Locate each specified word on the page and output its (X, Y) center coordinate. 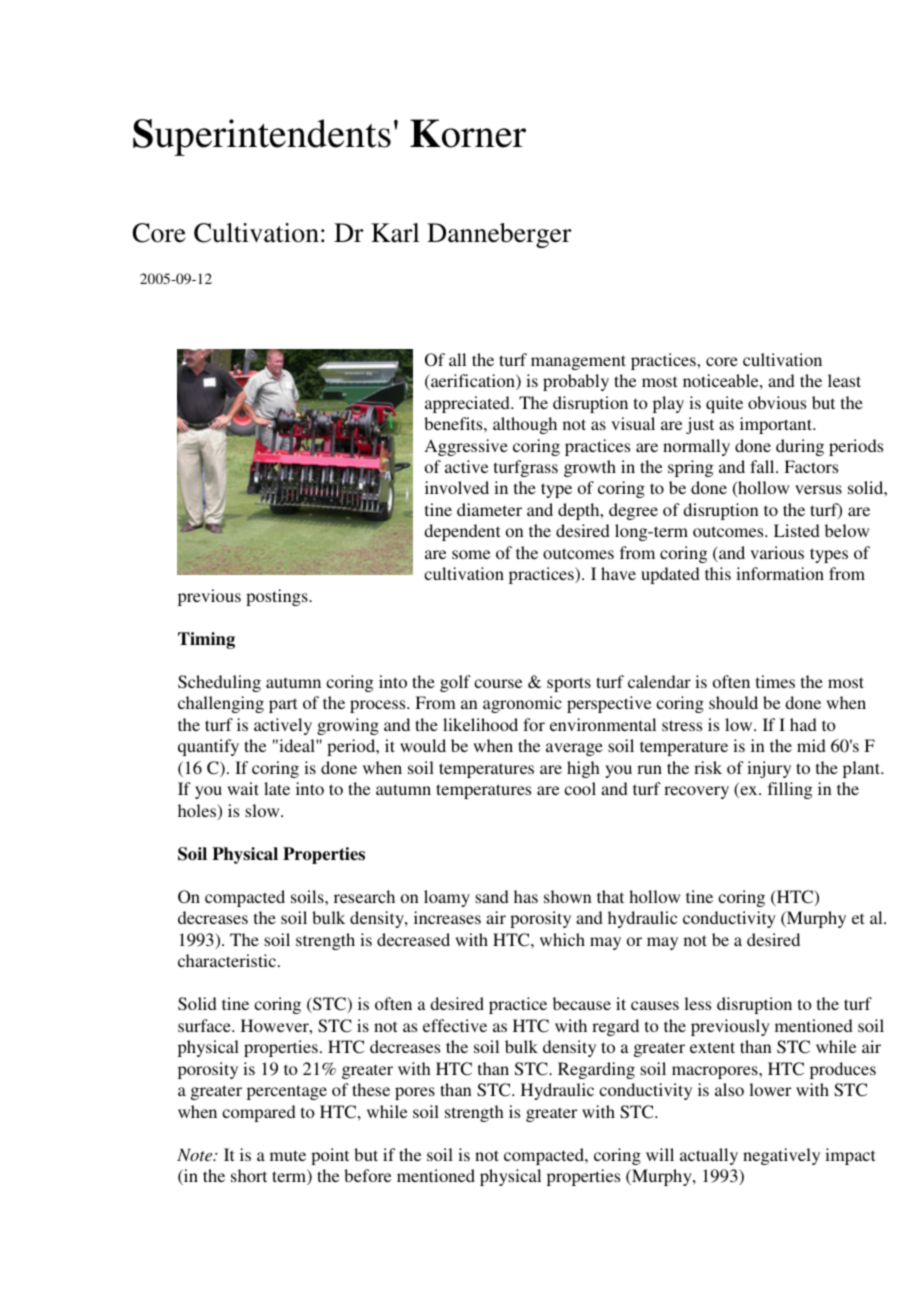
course (498, 683)
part (283, 705)
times (775, 681)
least (844, 380)
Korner (468, 133)
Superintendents (262, 137)
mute (288, 1155)
